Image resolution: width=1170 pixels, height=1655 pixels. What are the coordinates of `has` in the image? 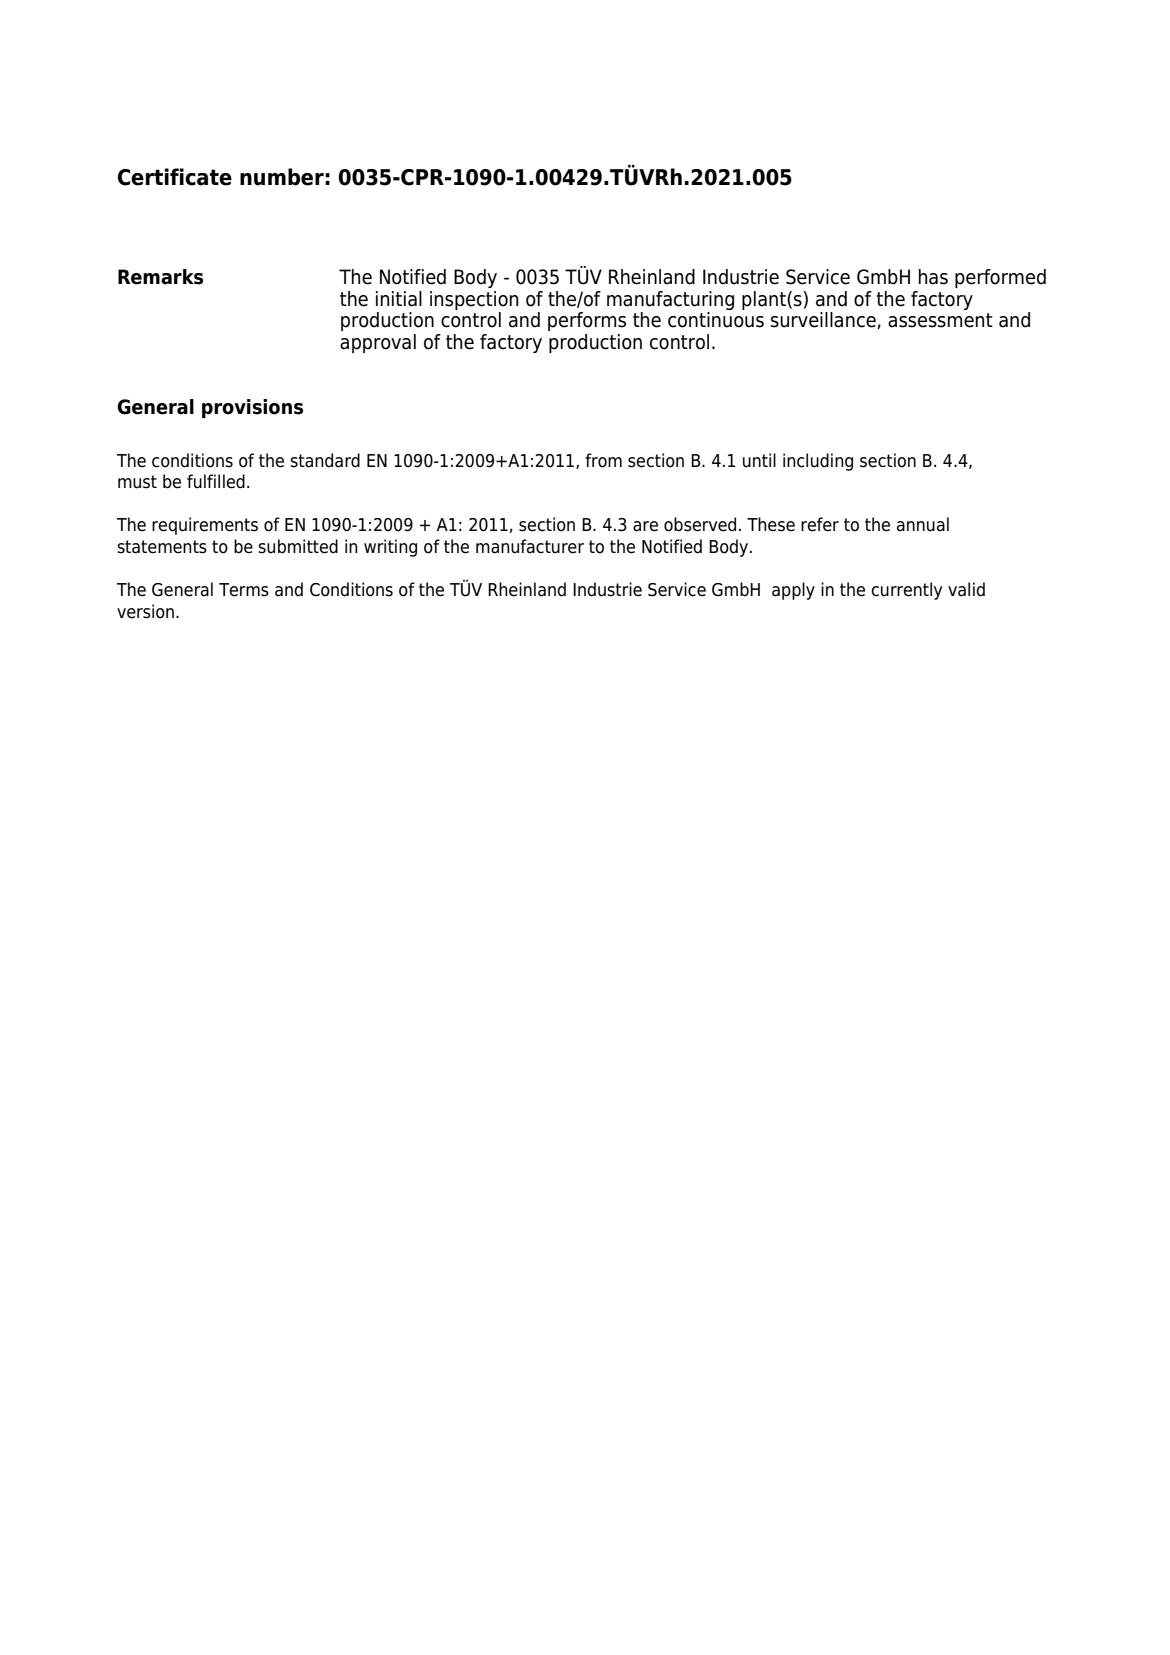 It's located at (933, 277).
